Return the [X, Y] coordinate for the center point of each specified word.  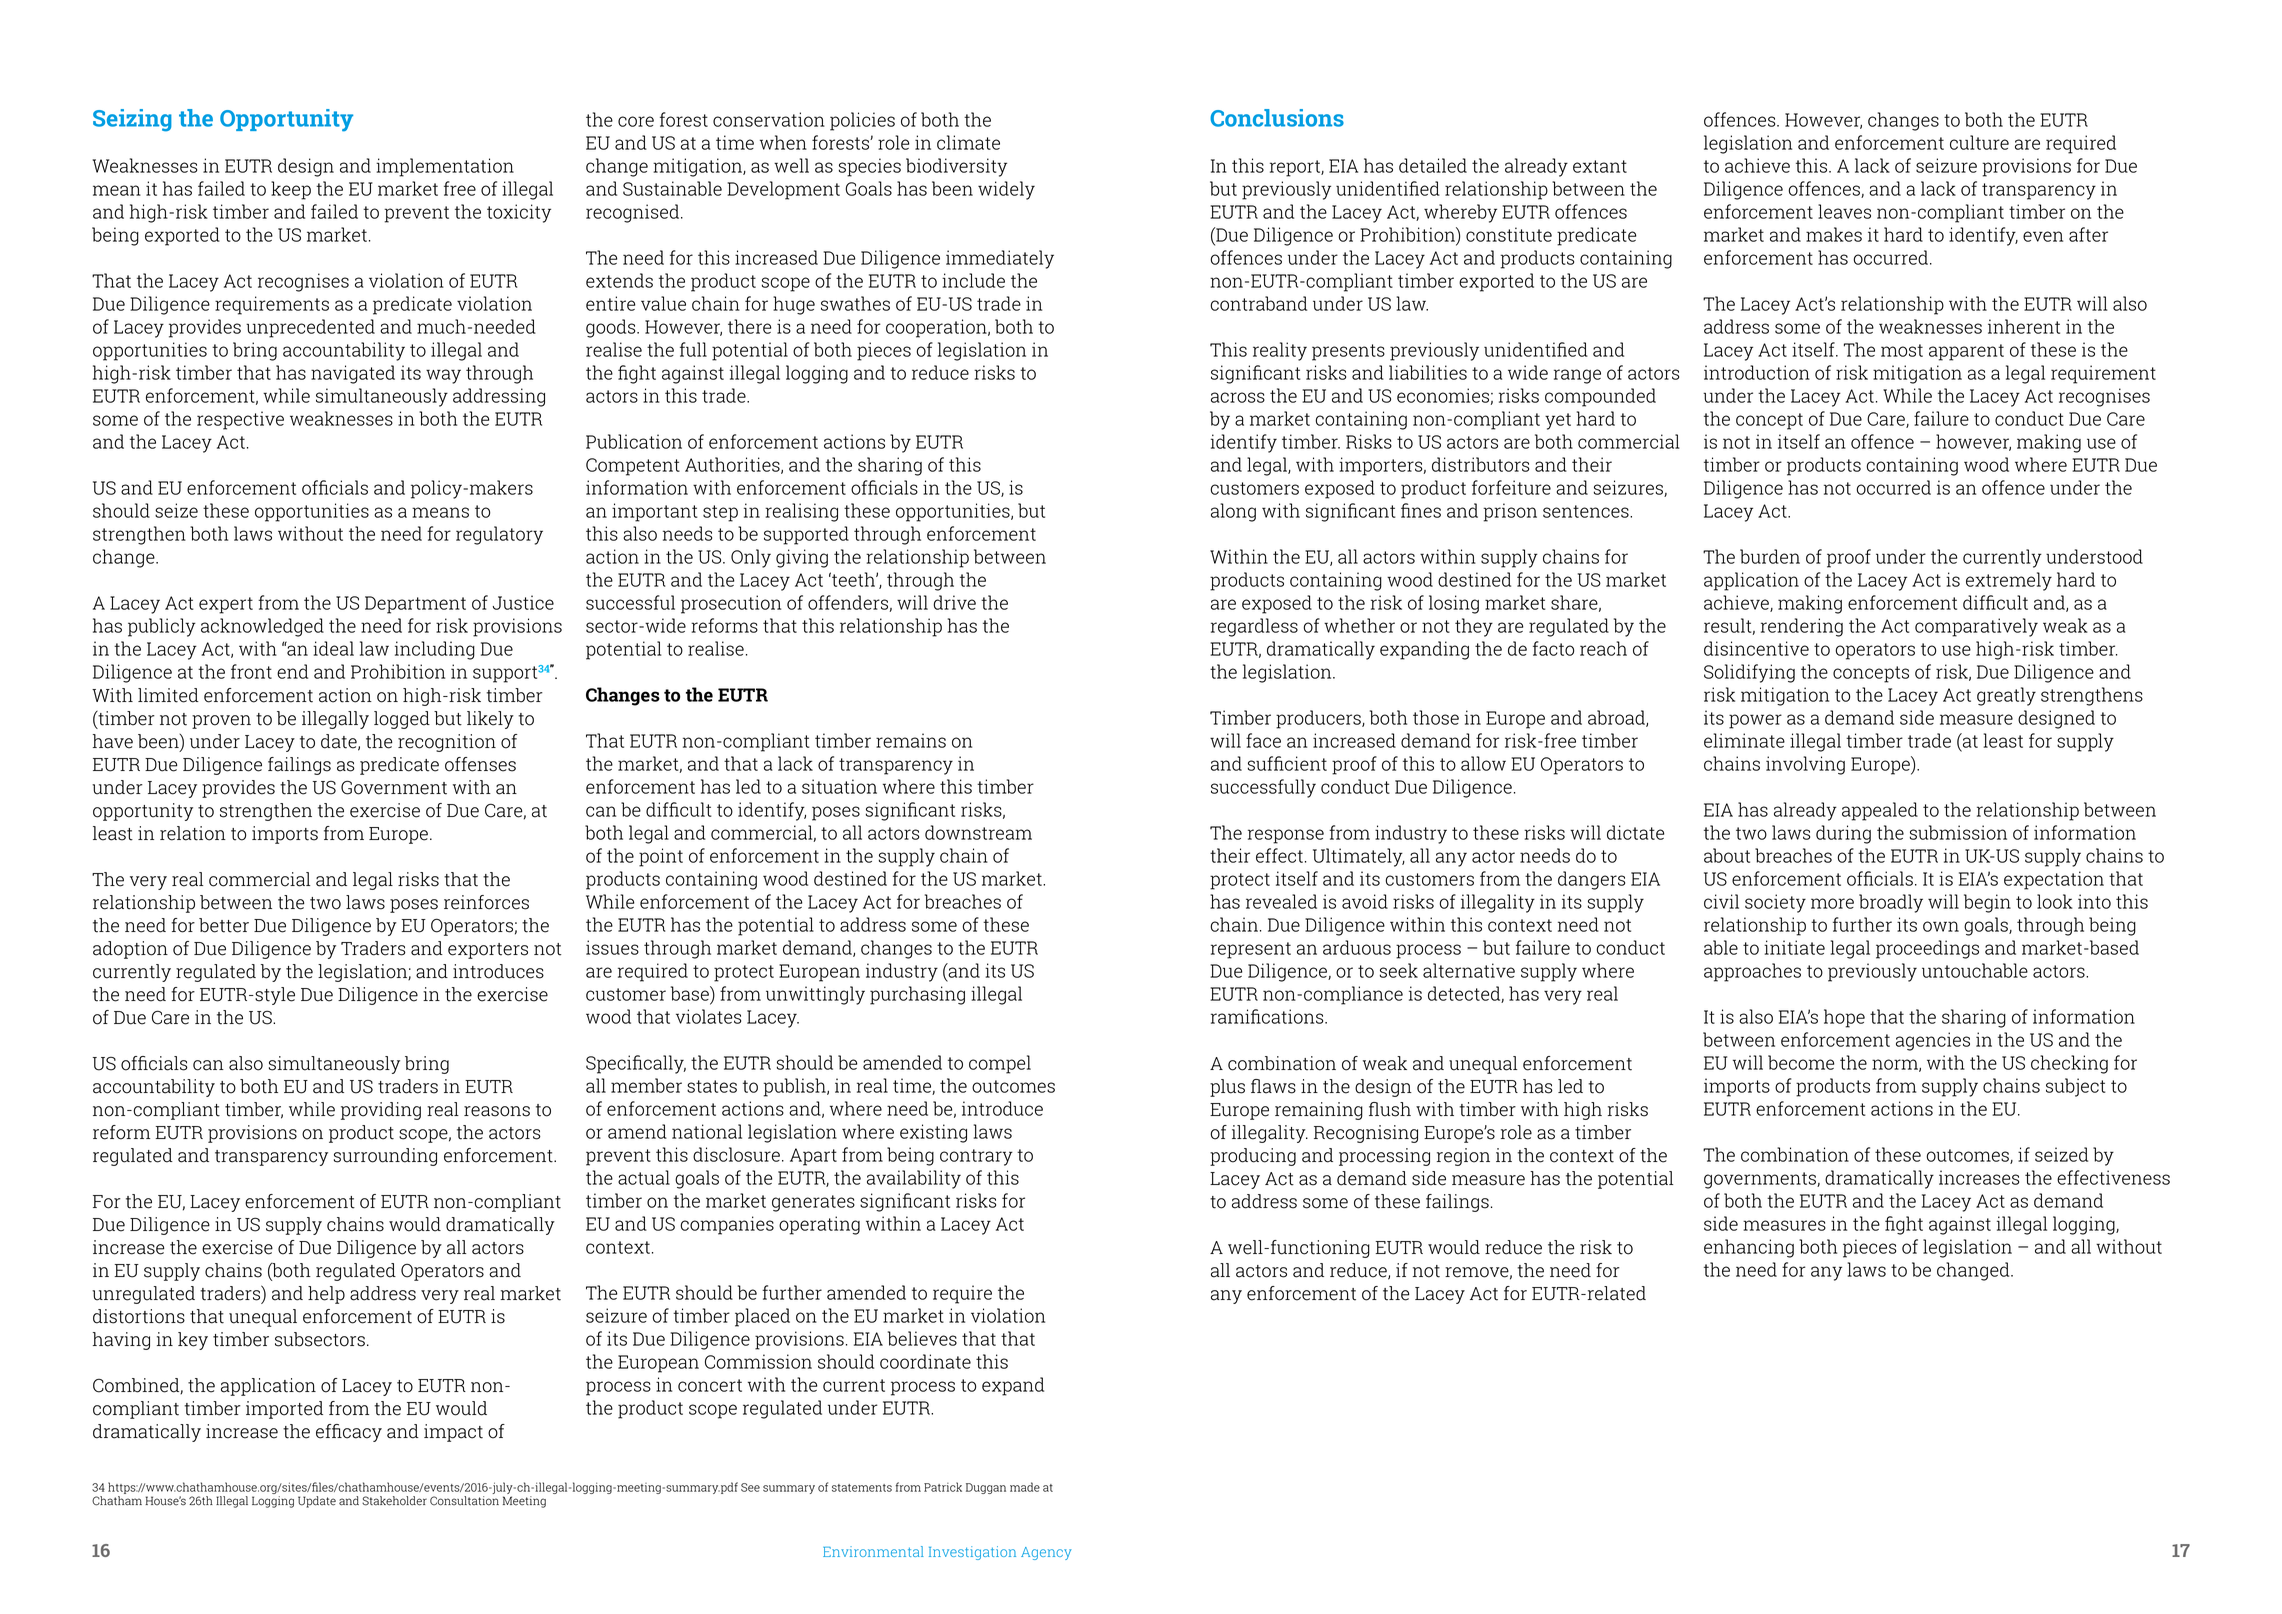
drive [954, 602]
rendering [1802, 627]
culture [1979, 142]
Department [415, 605]
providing [381, 1111]
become [1801, 1062]
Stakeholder [394, 1501]
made [1025, 1487]
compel [1000, 1064]
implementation [445, 167]
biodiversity [956, 167]
